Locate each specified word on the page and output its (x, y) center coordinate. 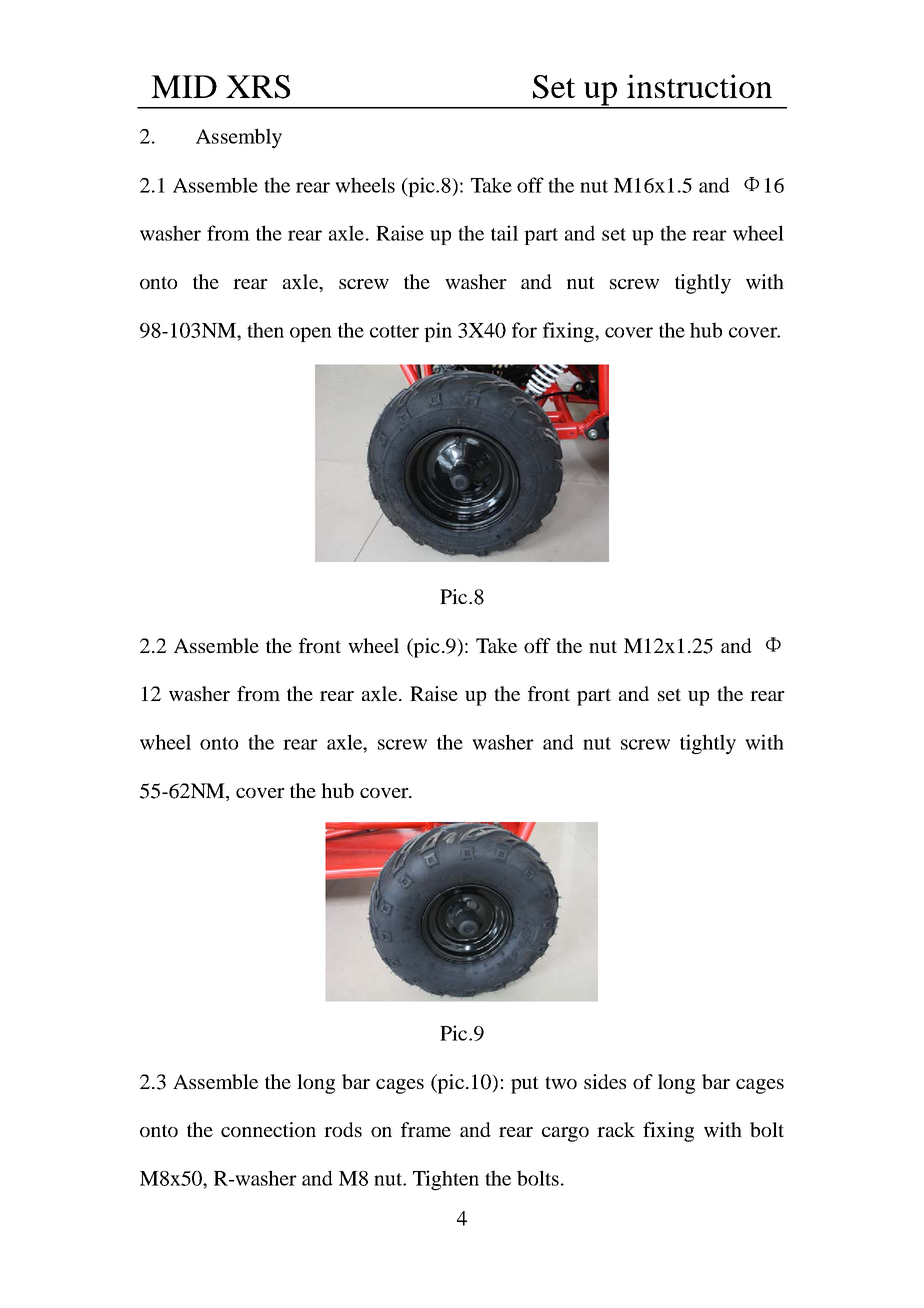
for (524, 330)
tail (504, 233)
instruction (699, 86)
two (561, 1082)
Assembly (239, 138)
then (265, 330)
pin (438, 332)
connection (268, 1129)
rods (343, 1129)
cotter (394, 331)
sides (605, 1081)
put (525, 1085)
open (311, 334)
